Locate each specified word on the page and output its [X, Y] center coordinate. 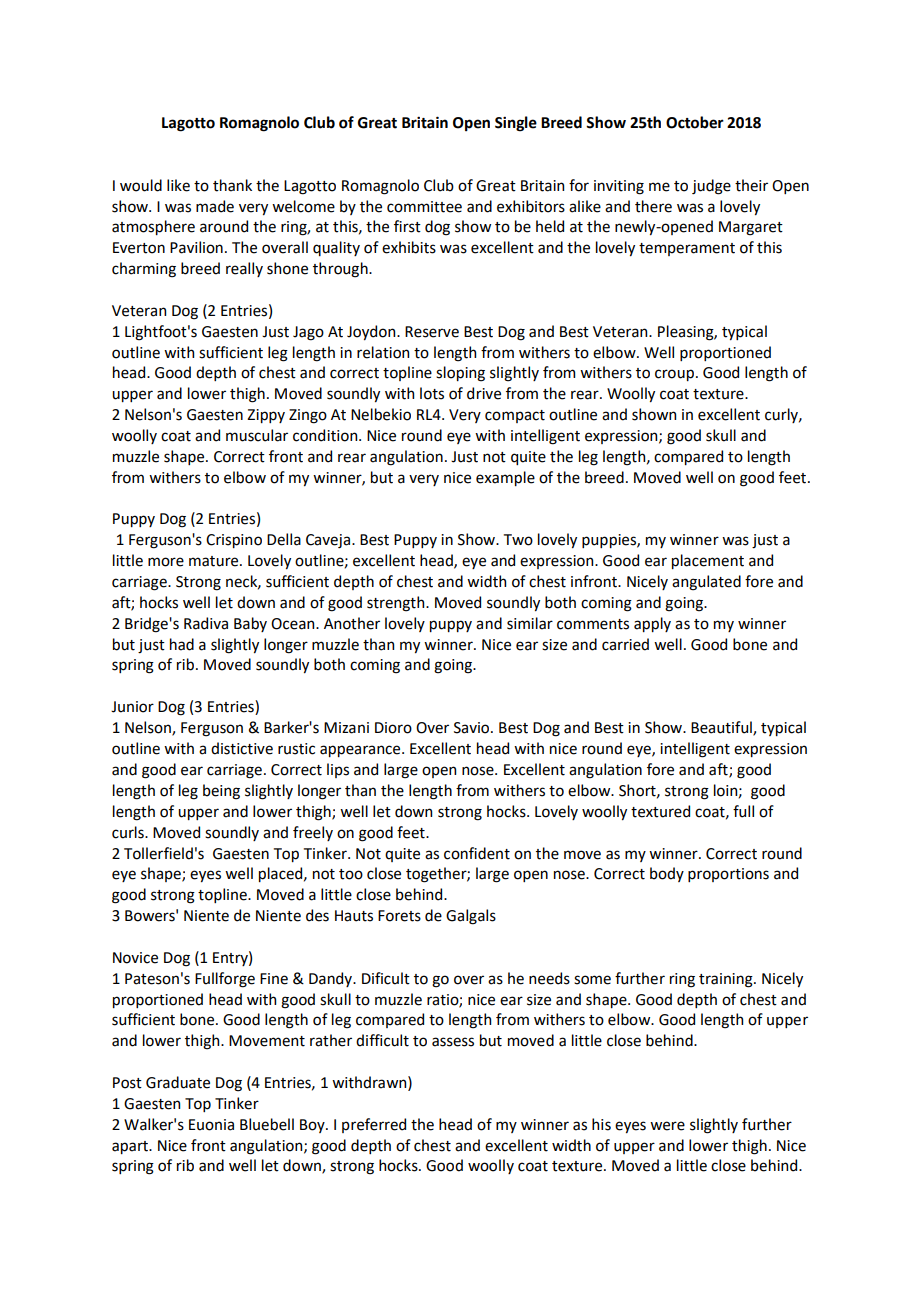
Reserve [432, 332]
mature [215, 561]
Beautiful [722, 728]
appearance [361, 751]
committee [424, 207]
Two [518, 540]
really [244, 269]
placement [708, 561]
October [695, 122]
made [215, 206]
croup [676, 375]
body [667, 874]
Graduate [178, 1082]
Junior [132, 707]
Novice [135, 958]
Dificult [386, 978]
